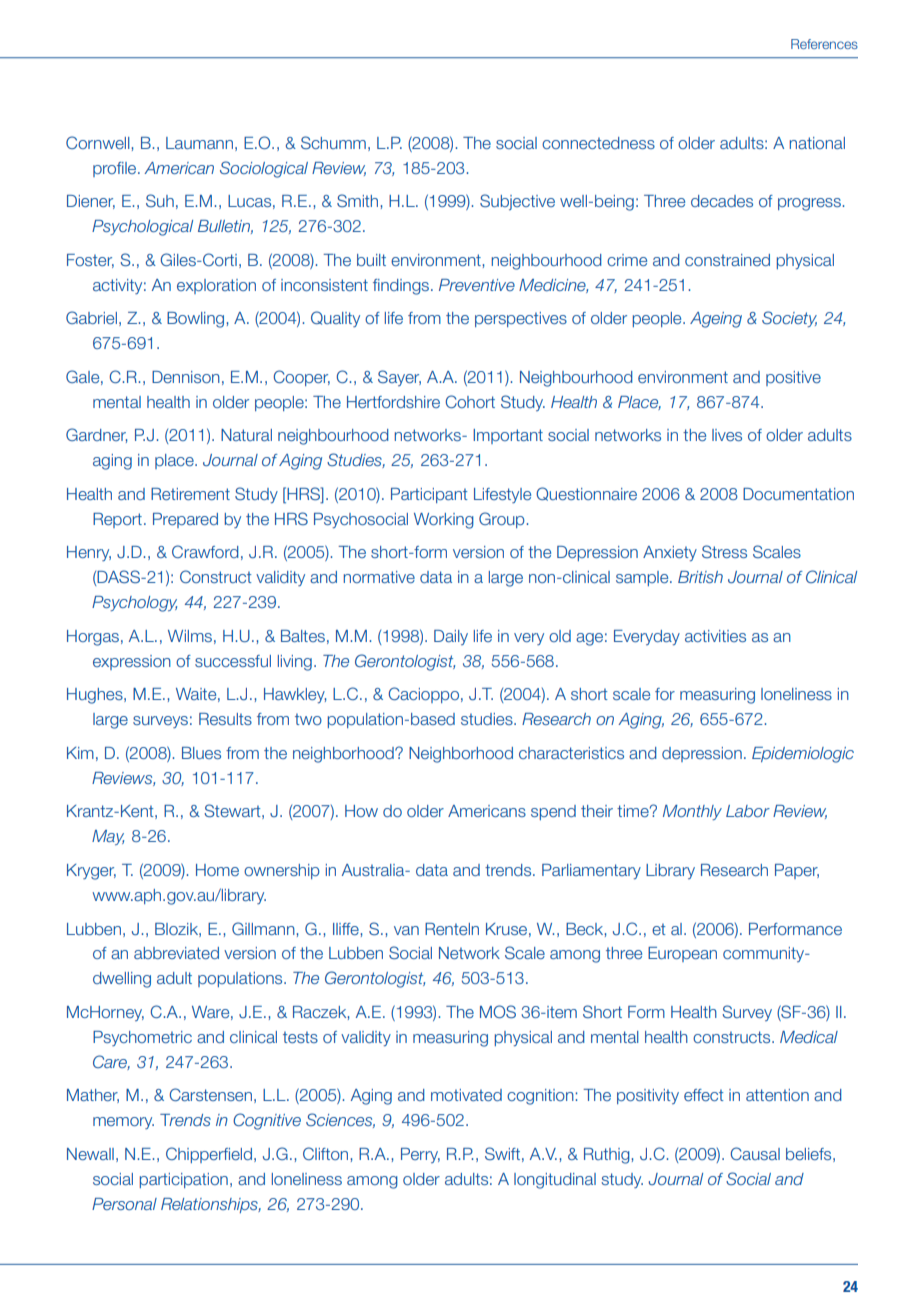  Describe the element at coordinates (598, 143) in the screenshot. I see `connectedness` at that location.
